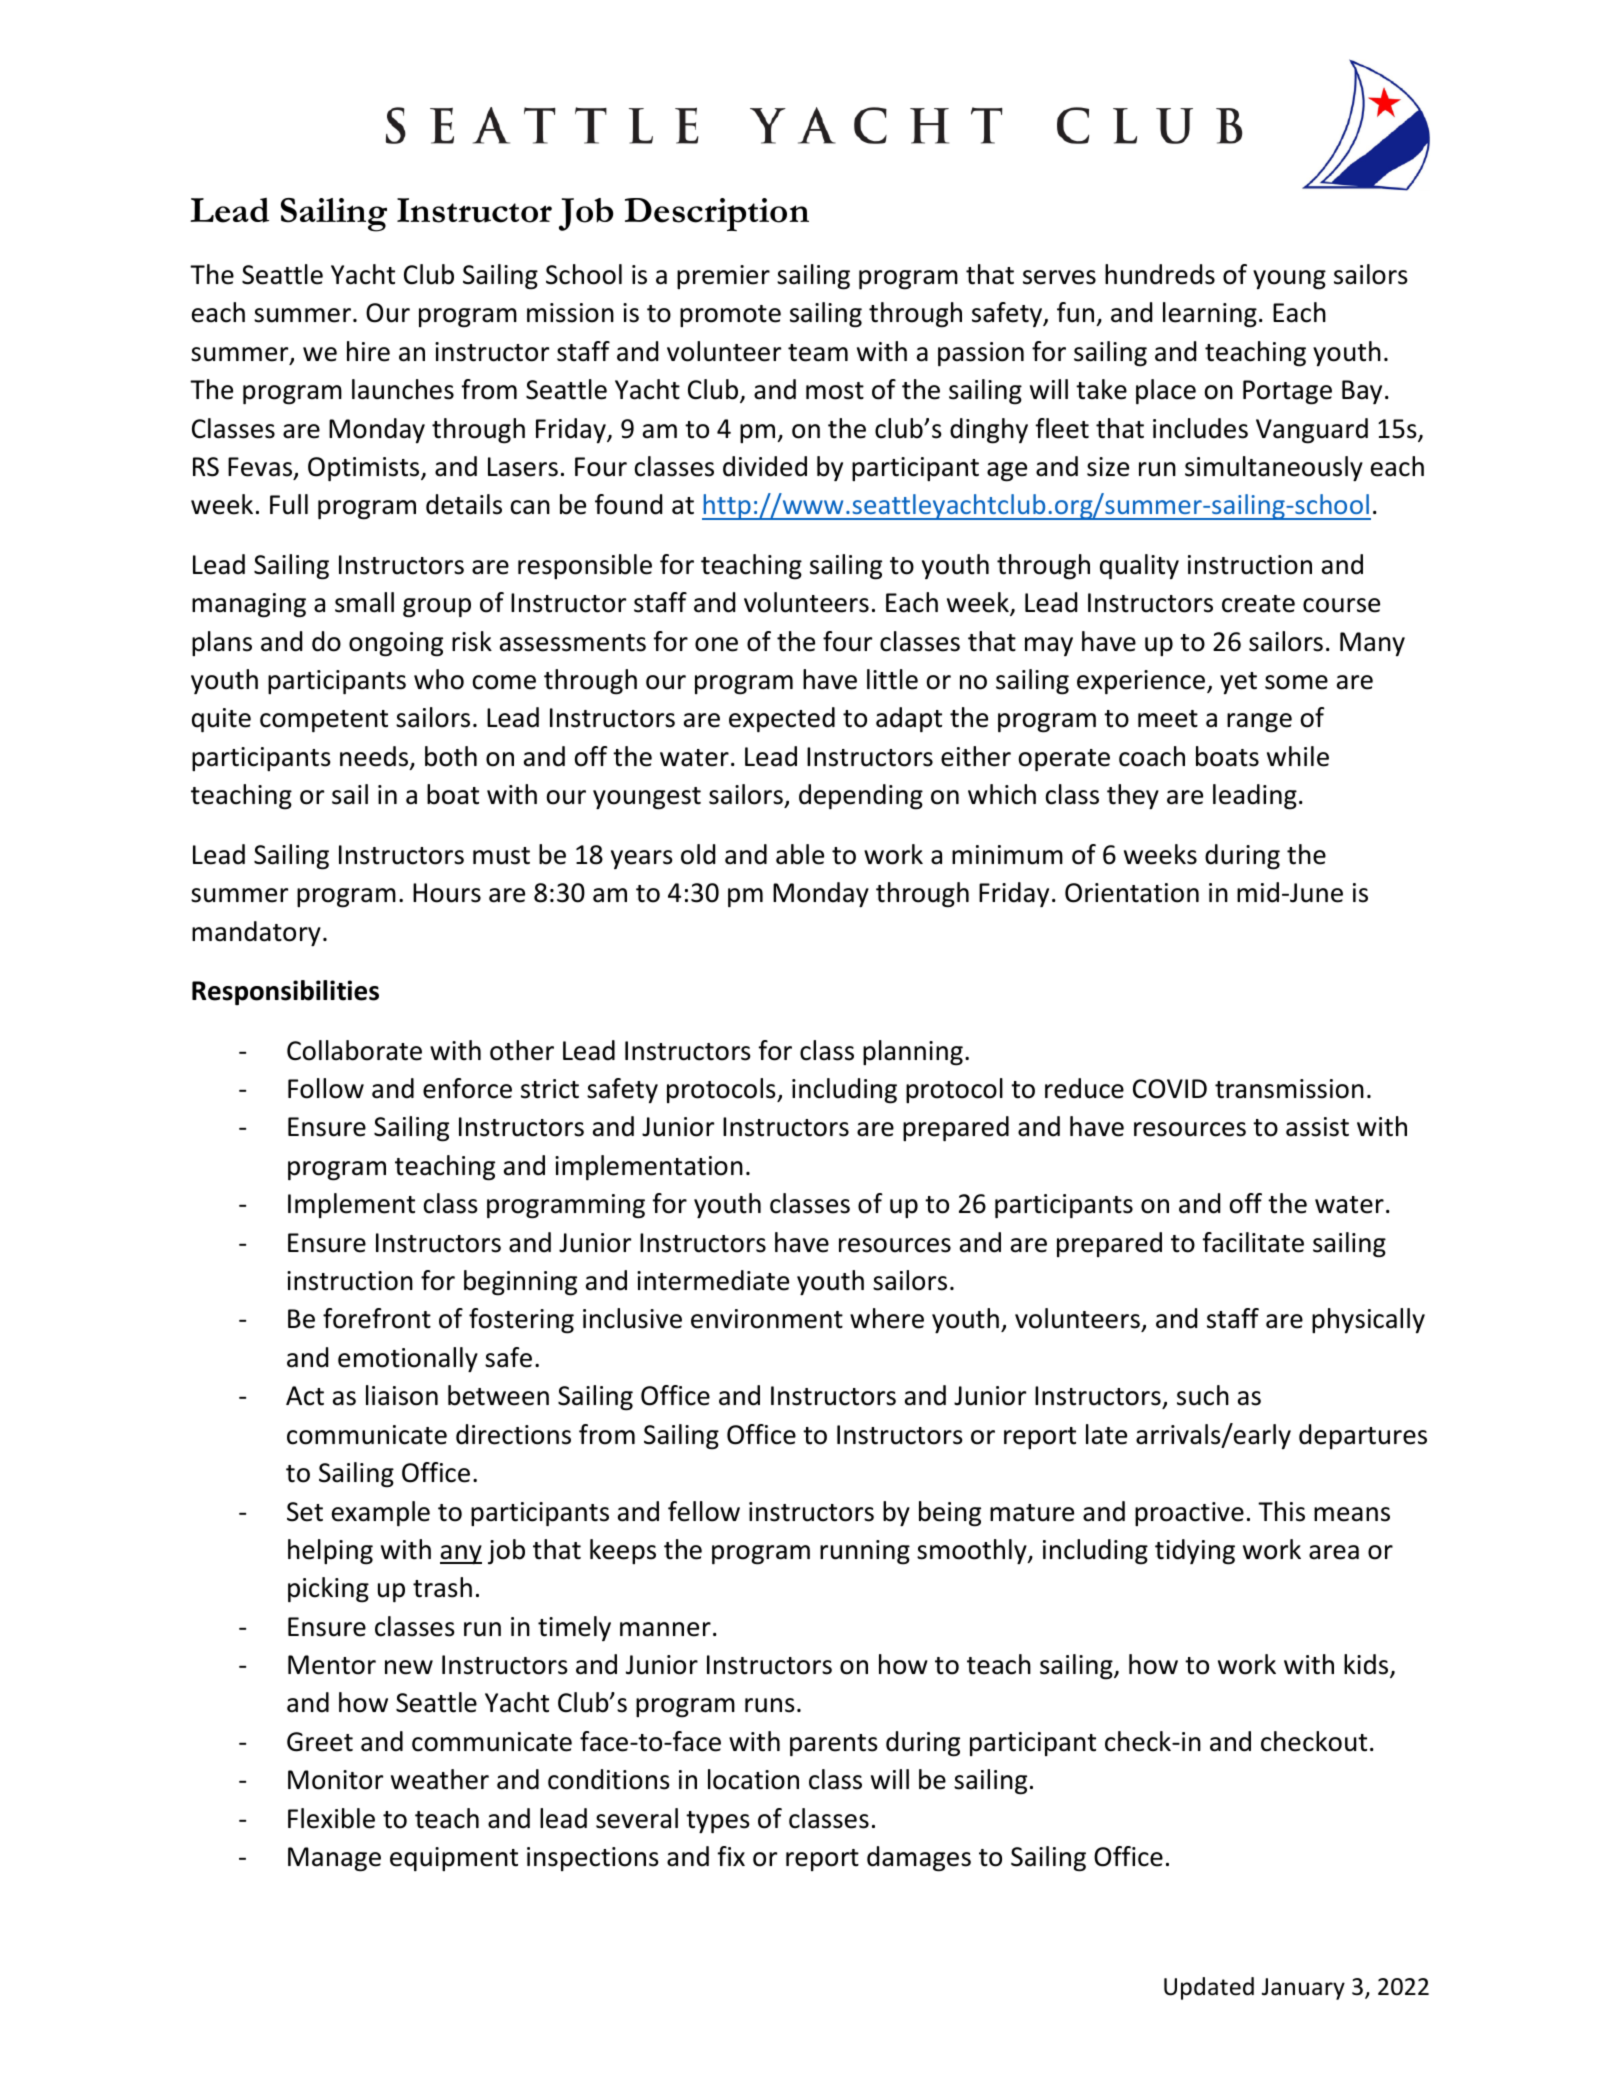  I want to click on running, so click(865, 1552).
